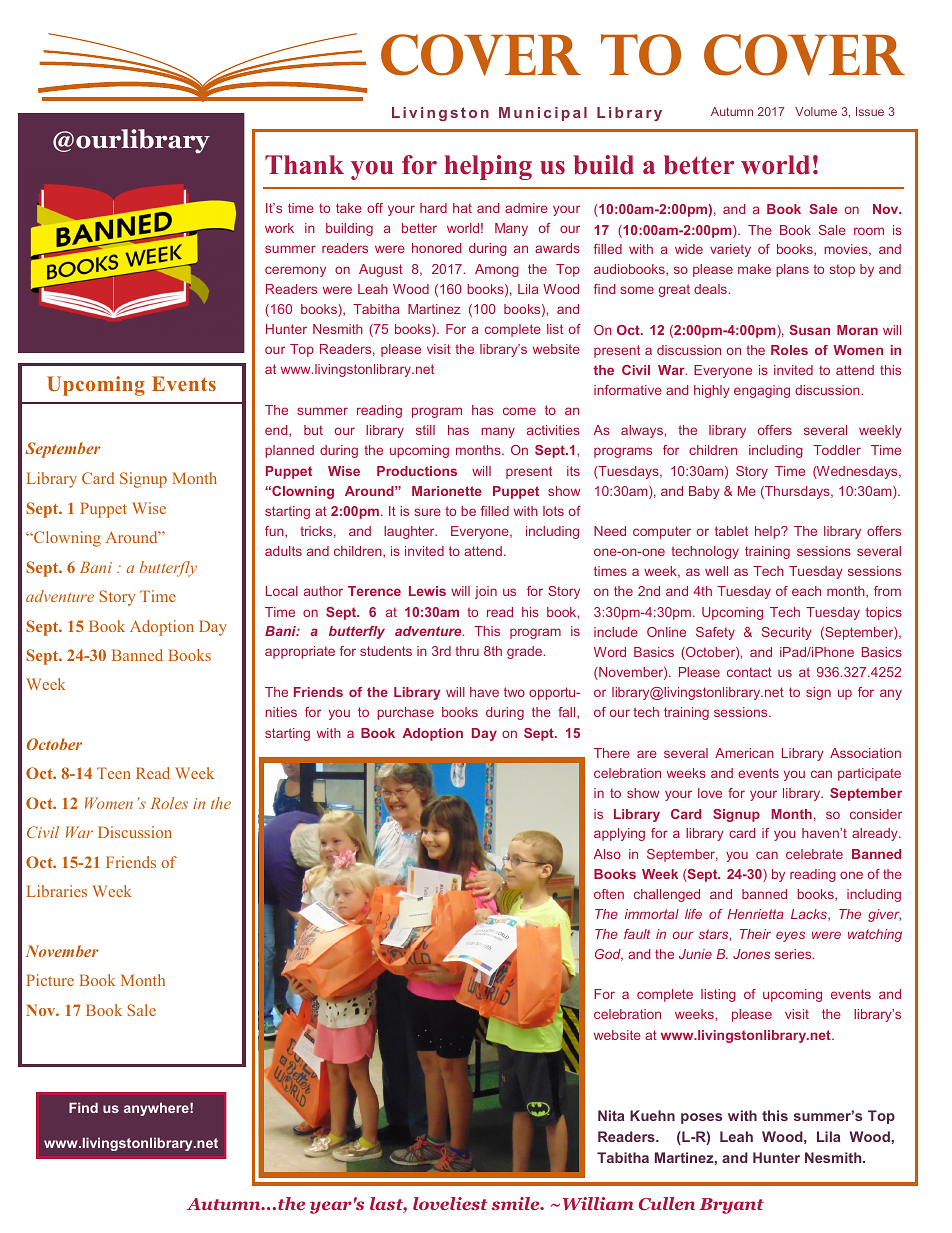  I want to click on fun, so click(275, 532).
